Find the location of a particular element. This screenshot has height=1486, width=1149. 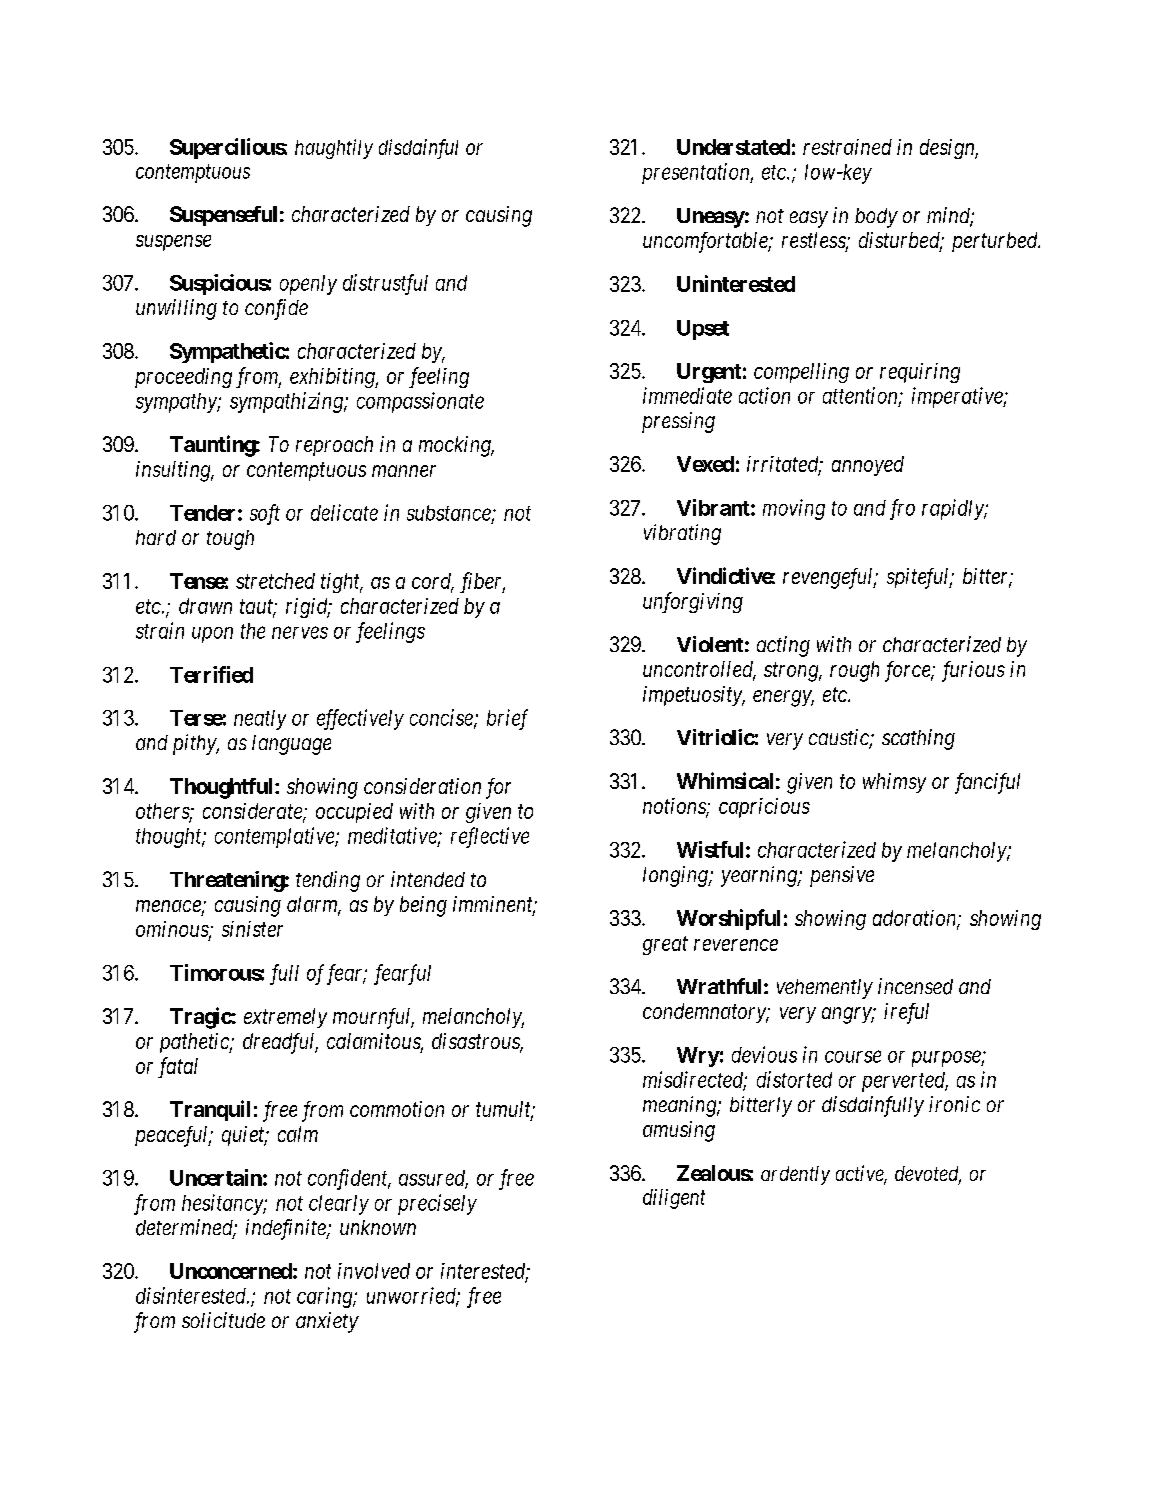

neatly is located at coordinates (260, 720).
